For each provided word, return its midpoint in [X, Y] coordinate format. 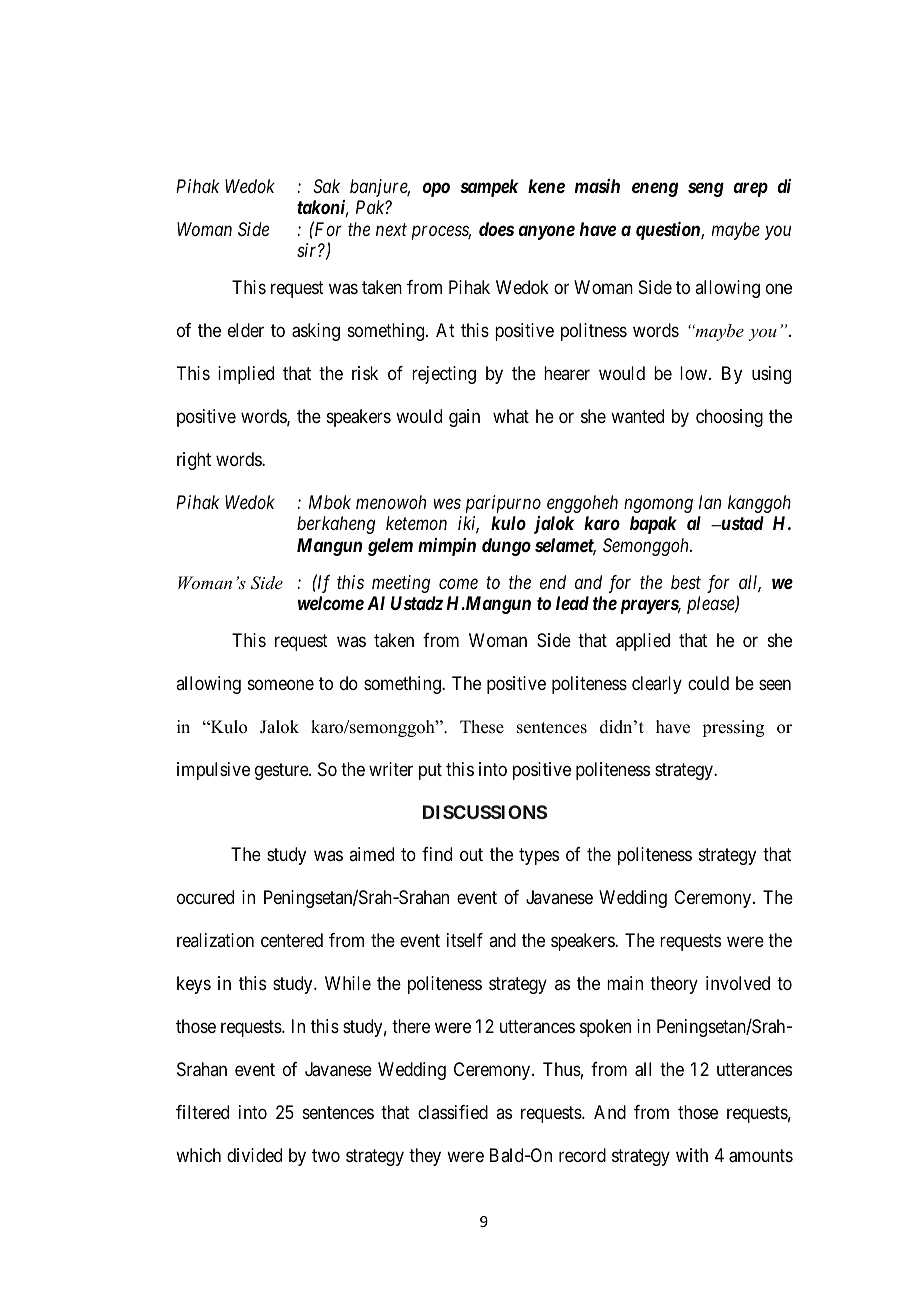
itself [465, 940]
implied [246, 375]
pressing [733, 728]
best [686, 582]
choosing [729, 418]
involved [738, 983]
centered [292, 940]
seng [706, 189]
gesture [282, 771]
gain [464, 418]
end [553, 582]
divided [254, 1155]
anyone [547, 232]
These [482, 727]
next [391, 230]
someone [281, 684]
